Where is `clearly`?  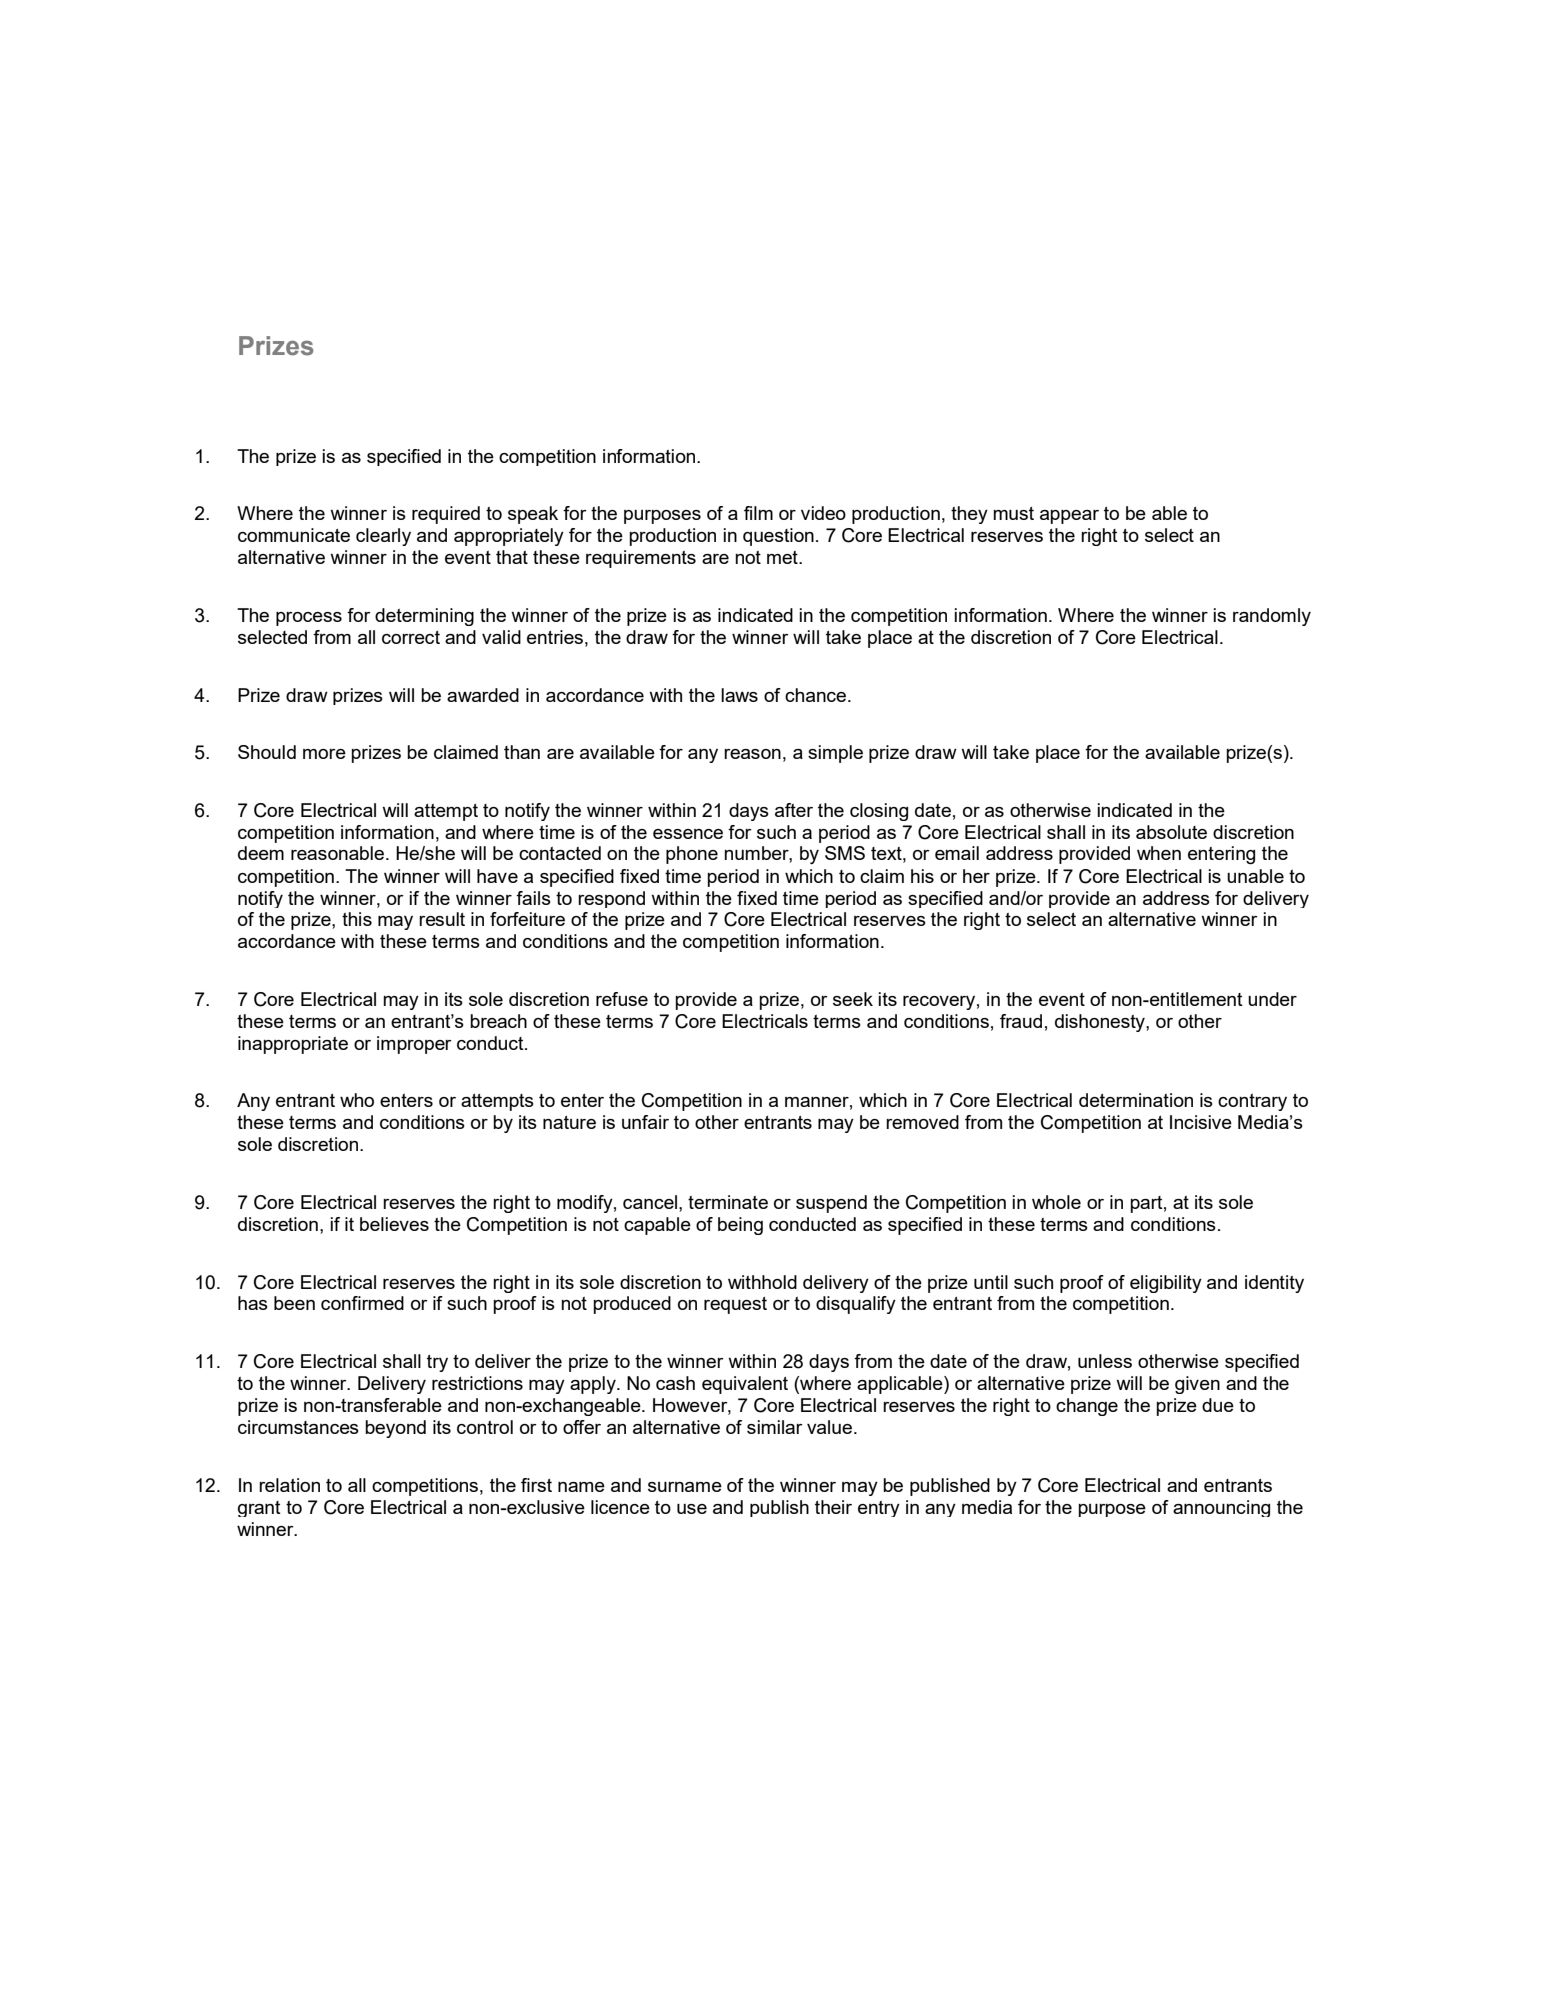
clearly is located at coordinates (383, 537).
